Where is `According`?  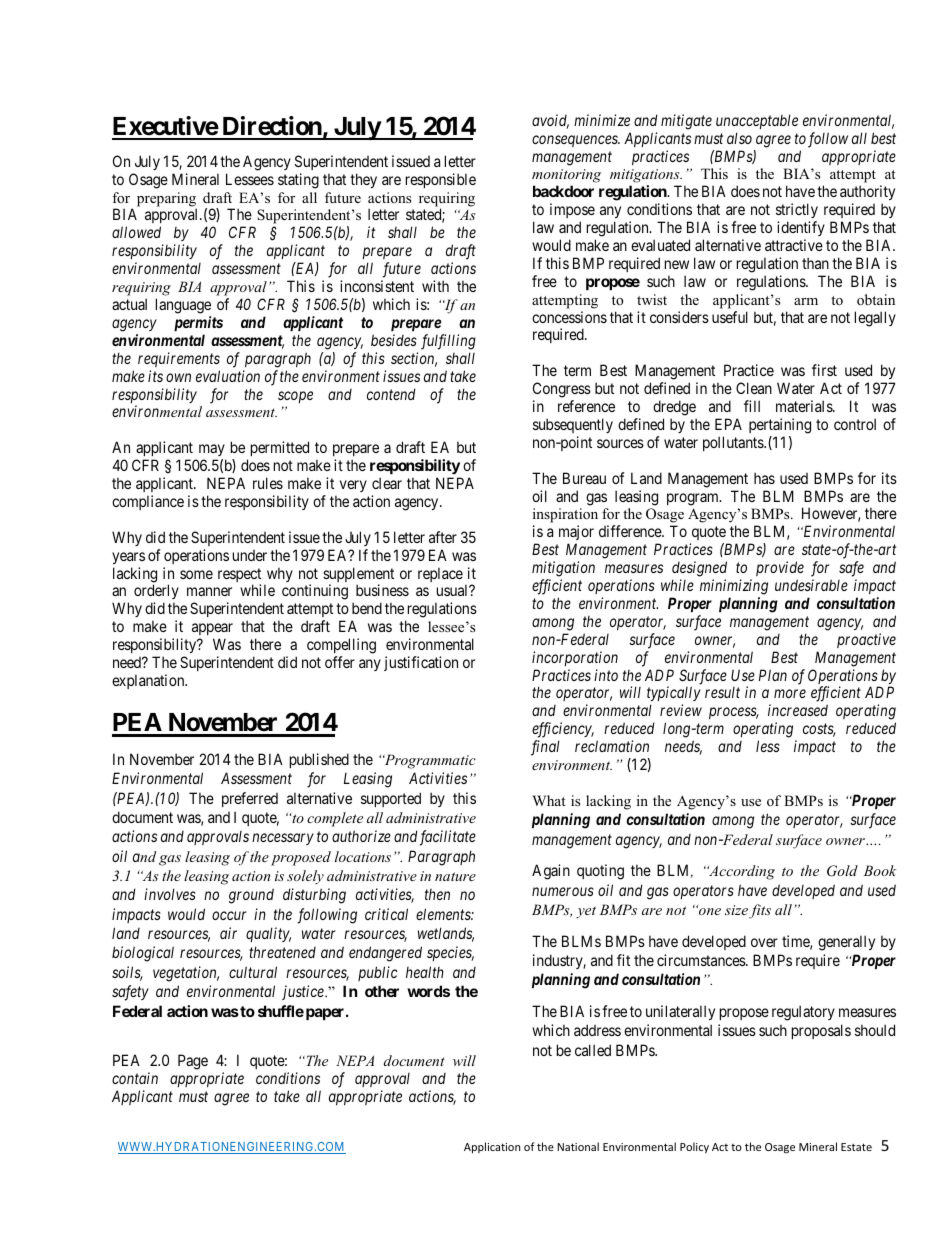 According is located at coordinates (741, 872).
